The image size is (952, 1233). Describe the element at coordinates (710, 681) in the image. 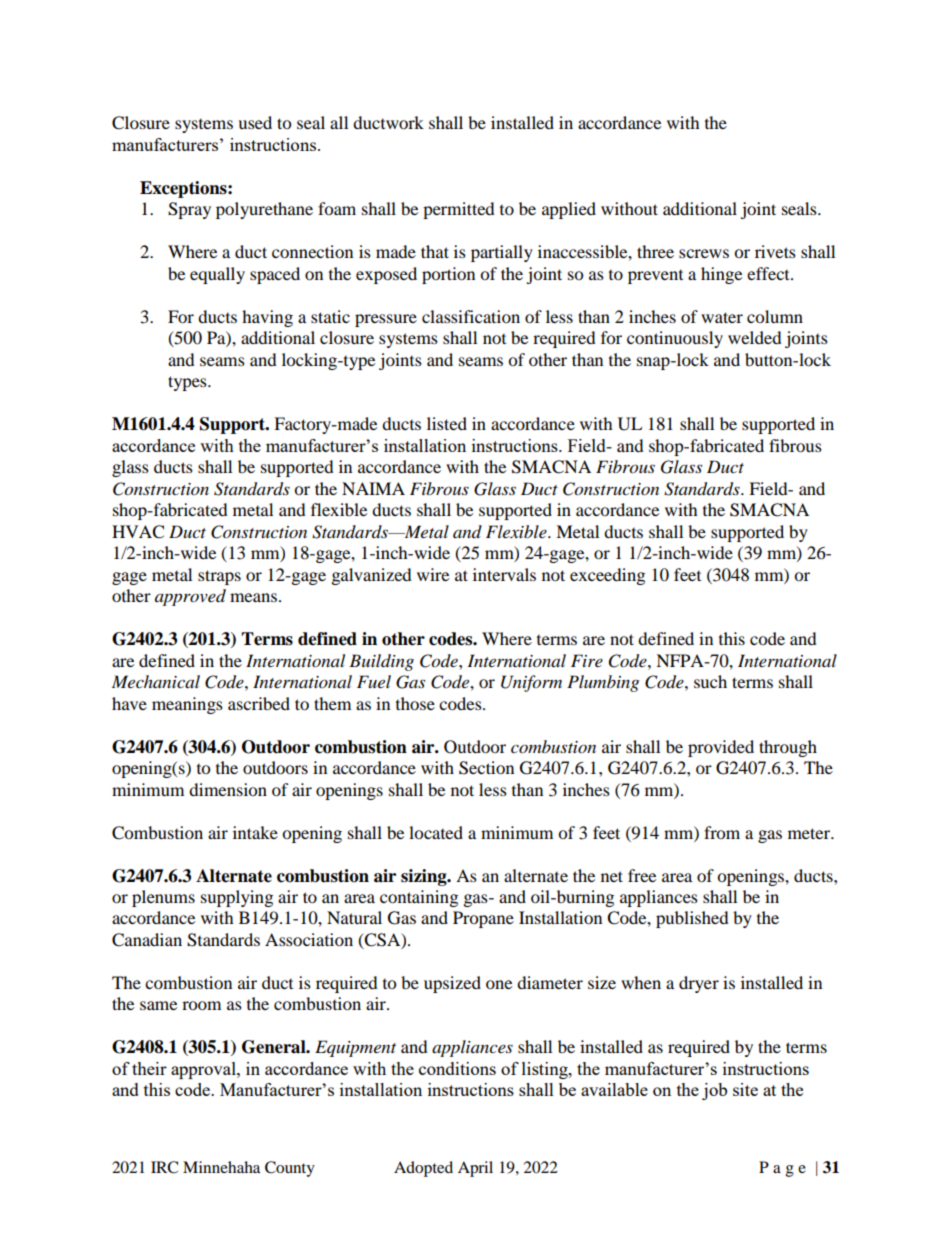

I see `such` at that location.
